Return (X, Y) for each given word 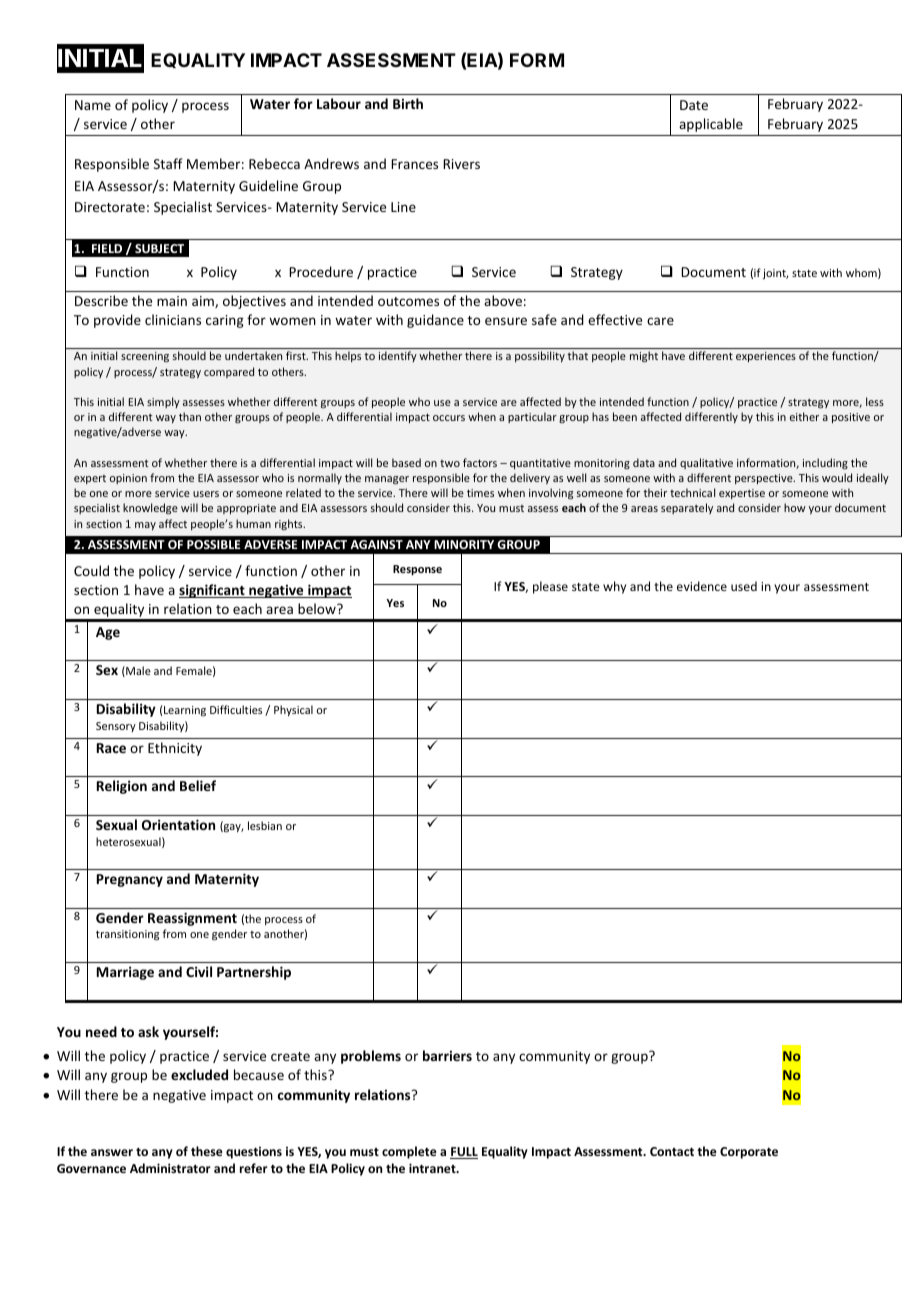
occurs (449, 418)
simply (163, 402)
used (744, 586)
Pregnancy (130, 880)
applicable (711, 125)
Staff (168, 163)
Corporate (749, 1153)
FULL (464, 1153)
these (207, 1151)
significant (213, 591)
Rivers (461, 164)
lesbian (265, 825)
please (550, 587)
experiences (766, 357)
